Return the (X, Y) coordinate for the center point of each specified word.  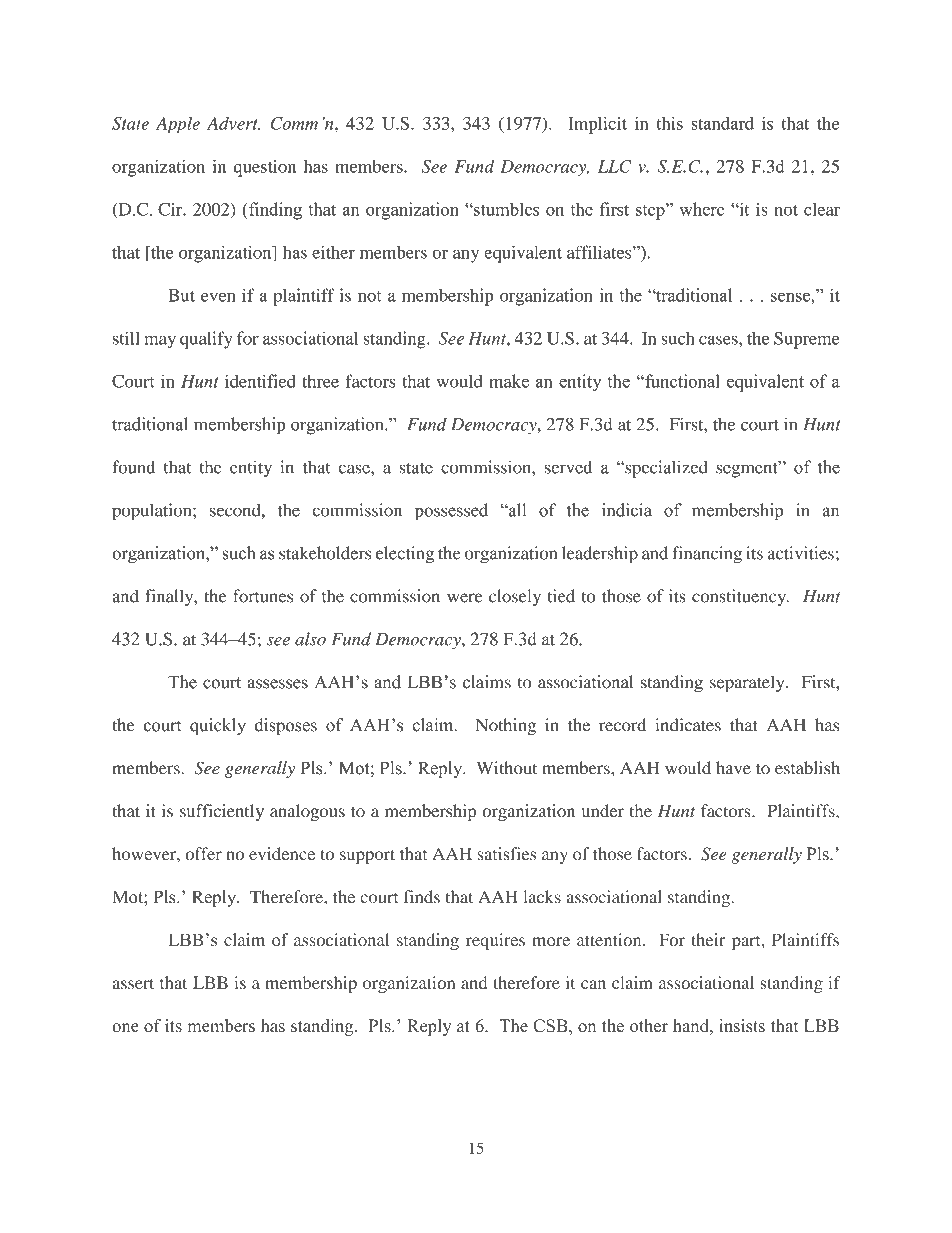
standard (722, 123)
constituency (740, 597)
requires (495, 941)
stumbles (505, 209)
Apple (178, 125)
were (464, 598)
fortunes (263, 596)
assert (133, 983)
